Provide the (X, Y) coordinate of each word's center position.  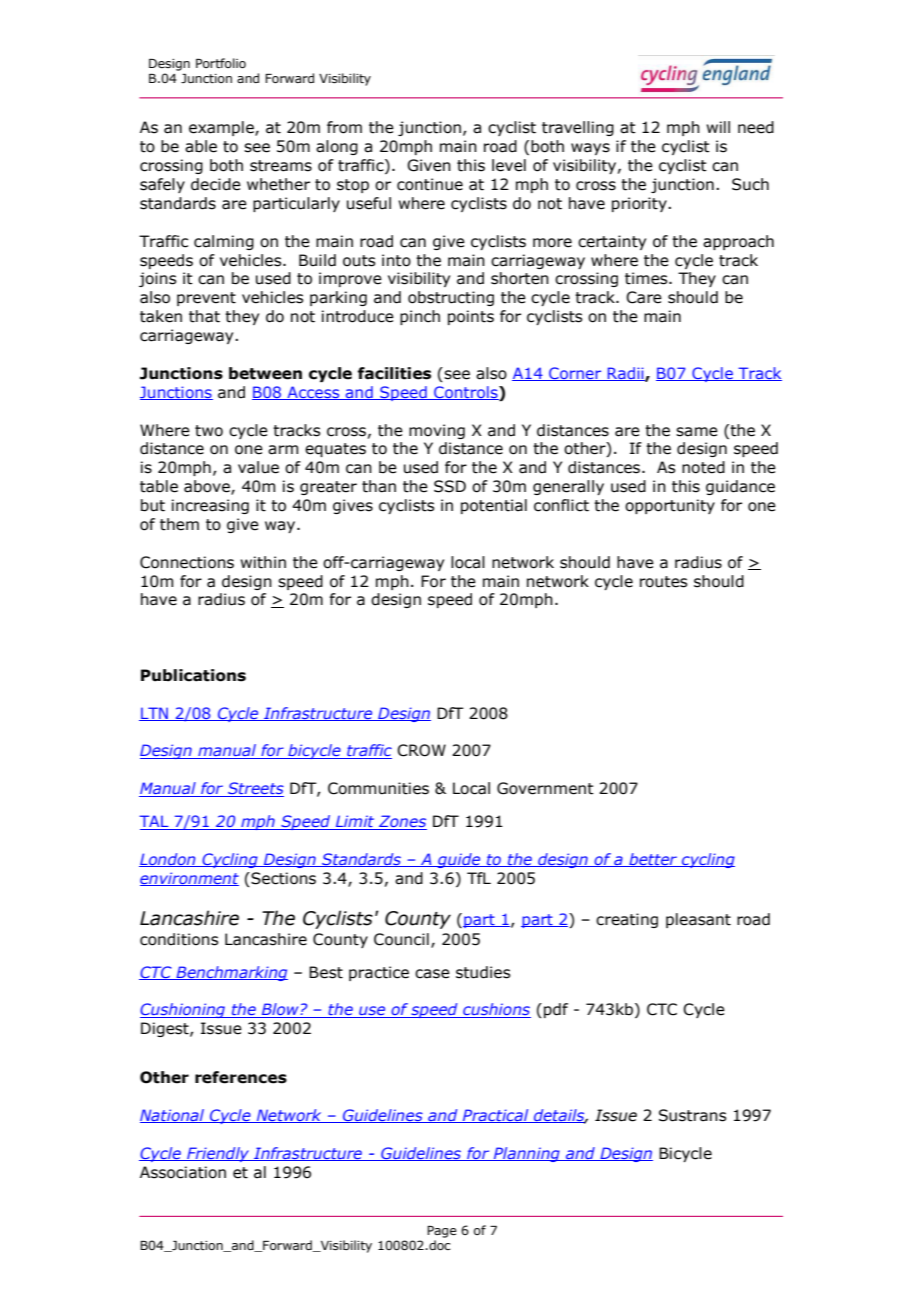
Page (442, 1232)
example (222, 128)
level (509, 165)
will (718, 127)
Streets (255, 789)
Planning (527, 1154)
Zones (402, 822)
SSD (450, 486)
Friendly (218, 1154)
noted (703, 467)
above (208, 487)
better (653, 860)
